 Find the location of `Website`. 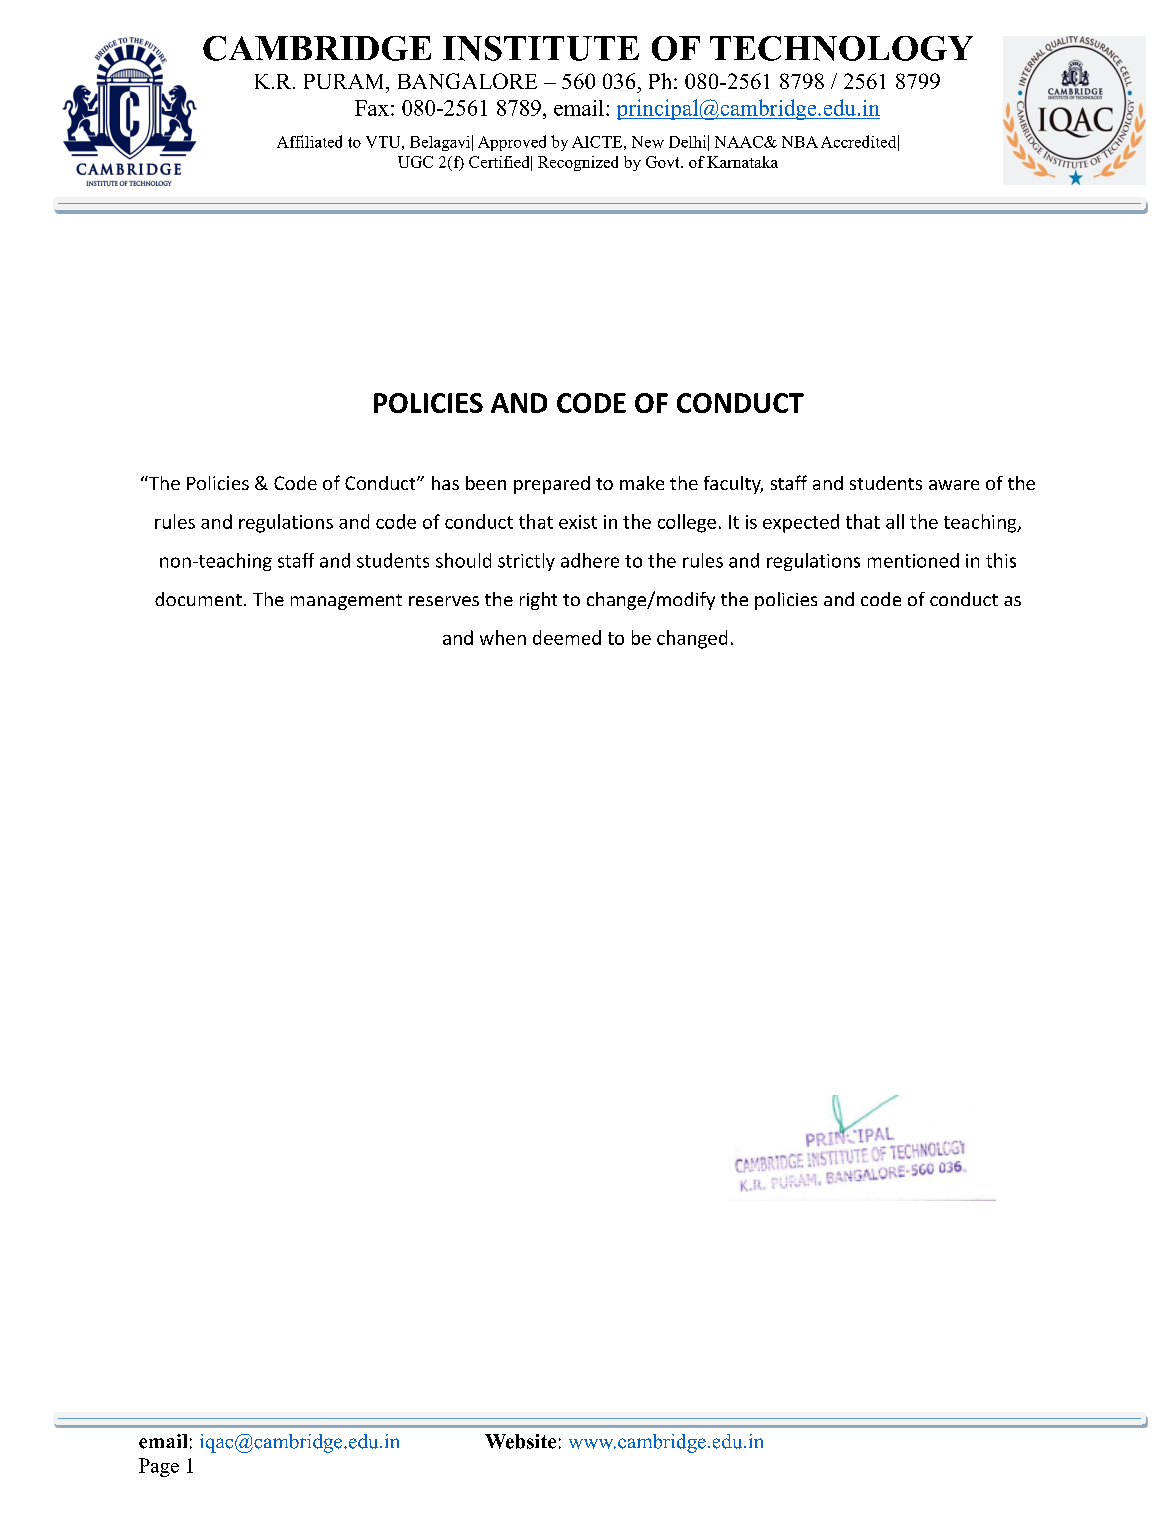

Website is located at coordinates (520, 1441).
